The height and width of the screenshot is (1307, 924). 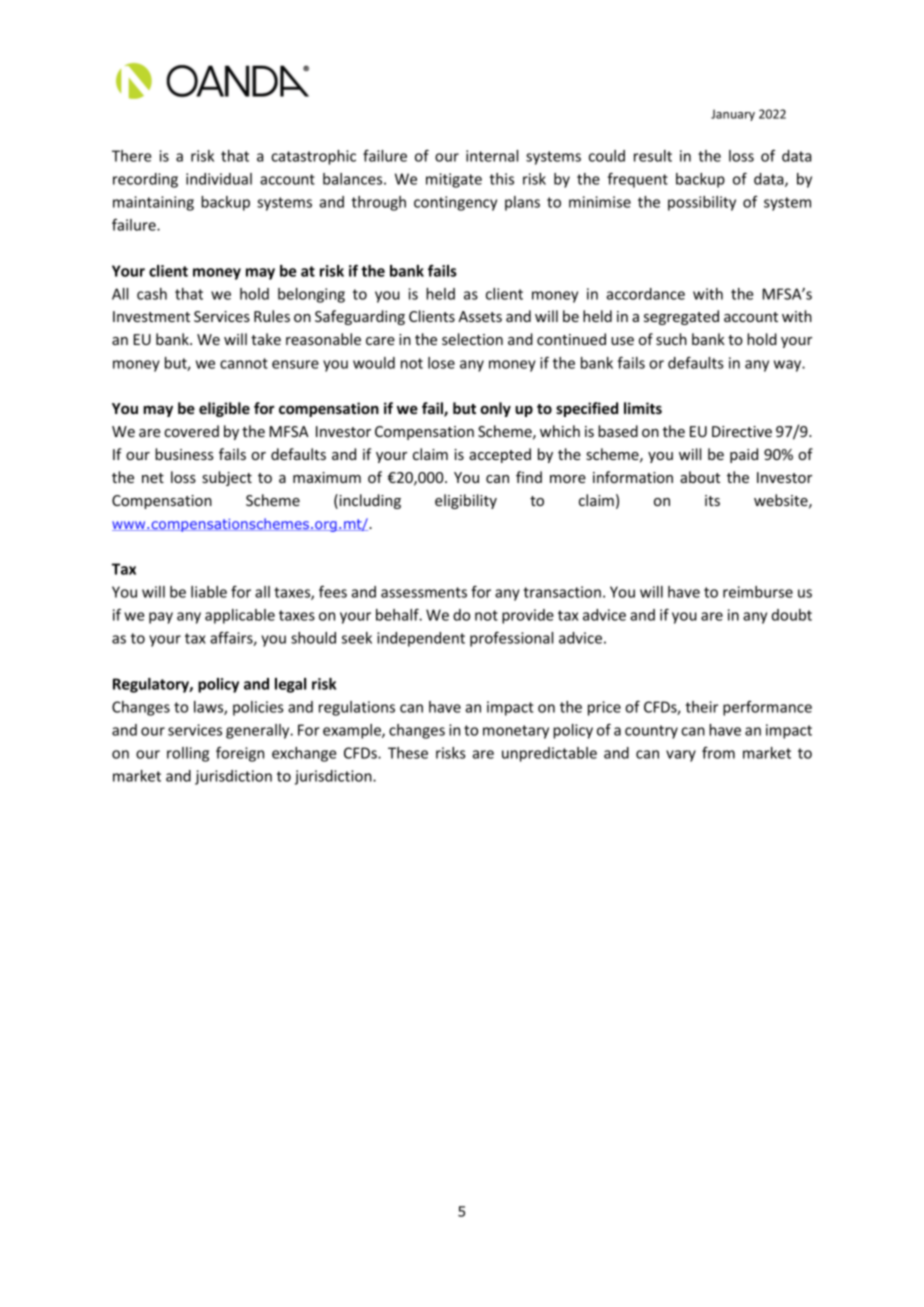 What do you see at coordinates (700, 477) in the screenshot?
I see `about` at bounding box center [700, 477].
